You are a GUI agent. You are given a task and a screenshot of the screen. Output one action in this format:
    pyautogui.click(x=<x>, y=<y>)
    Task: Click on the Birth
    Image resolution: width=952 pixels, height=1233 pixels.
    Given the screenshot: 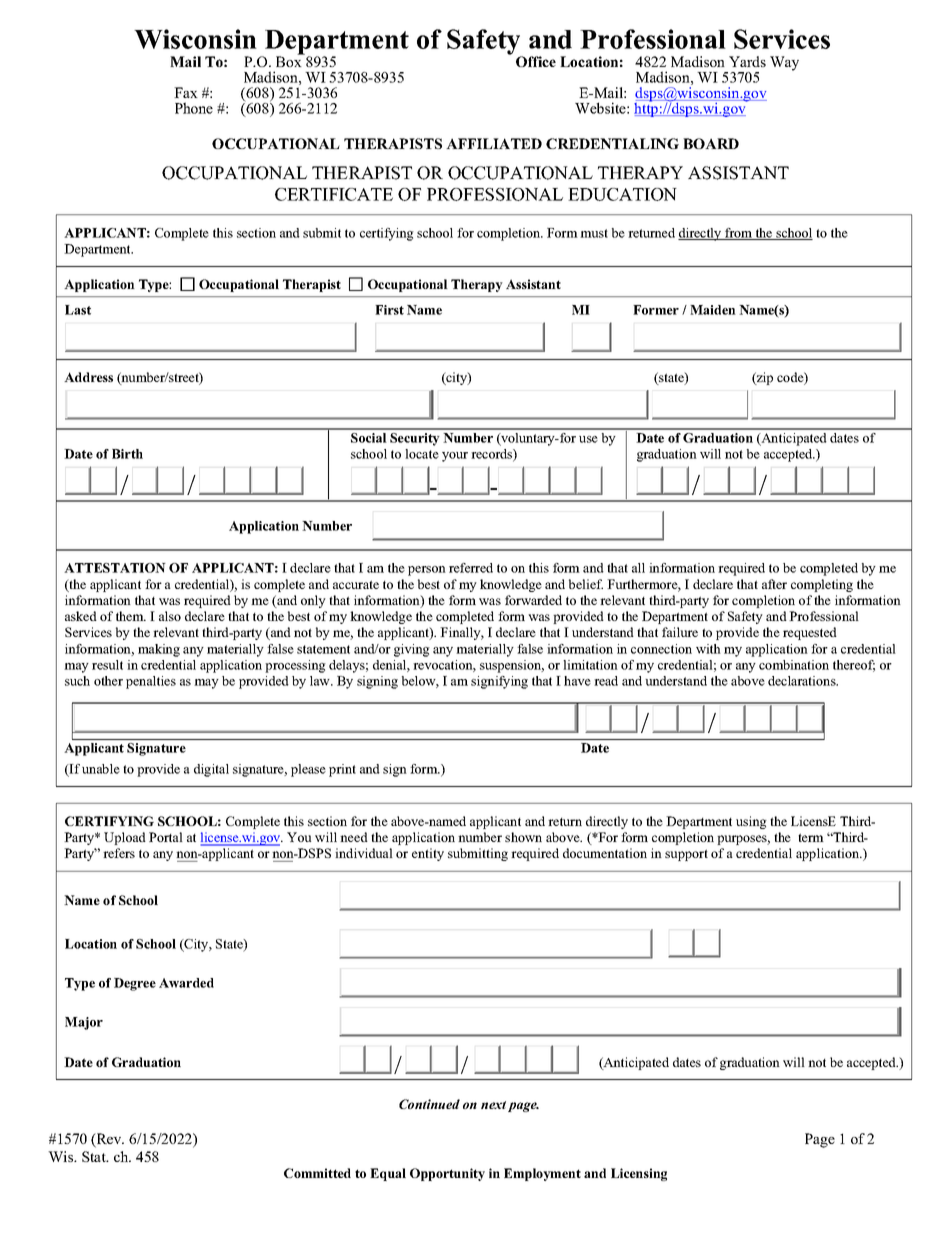 What is the action you would take?
    pyautogui.click(x=127, y=454)
